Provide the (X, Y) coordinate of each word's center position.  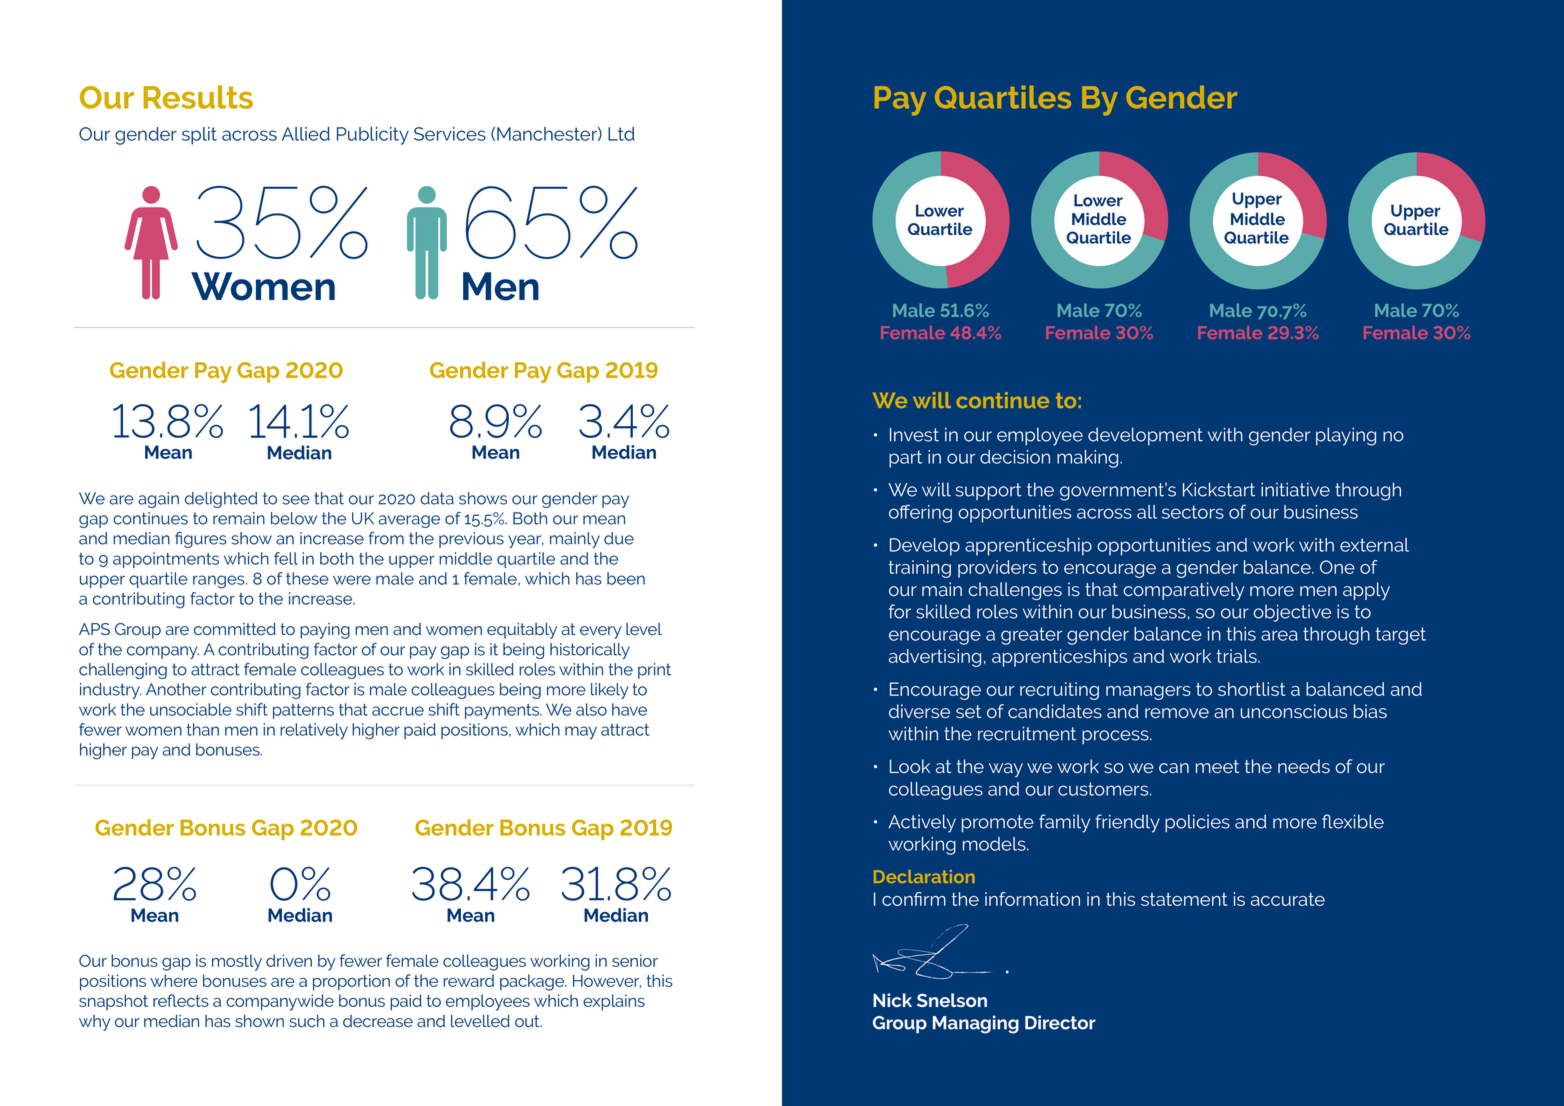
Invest (914, 435)
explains (614, 1002)
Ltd (621, 134)
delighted (221, 500)
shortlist (1252, 689)
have (629, 709)
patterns (303, 711)
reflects (181, 1000)
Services (450, 134)
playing (1346, 436)
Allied (306, 134)
